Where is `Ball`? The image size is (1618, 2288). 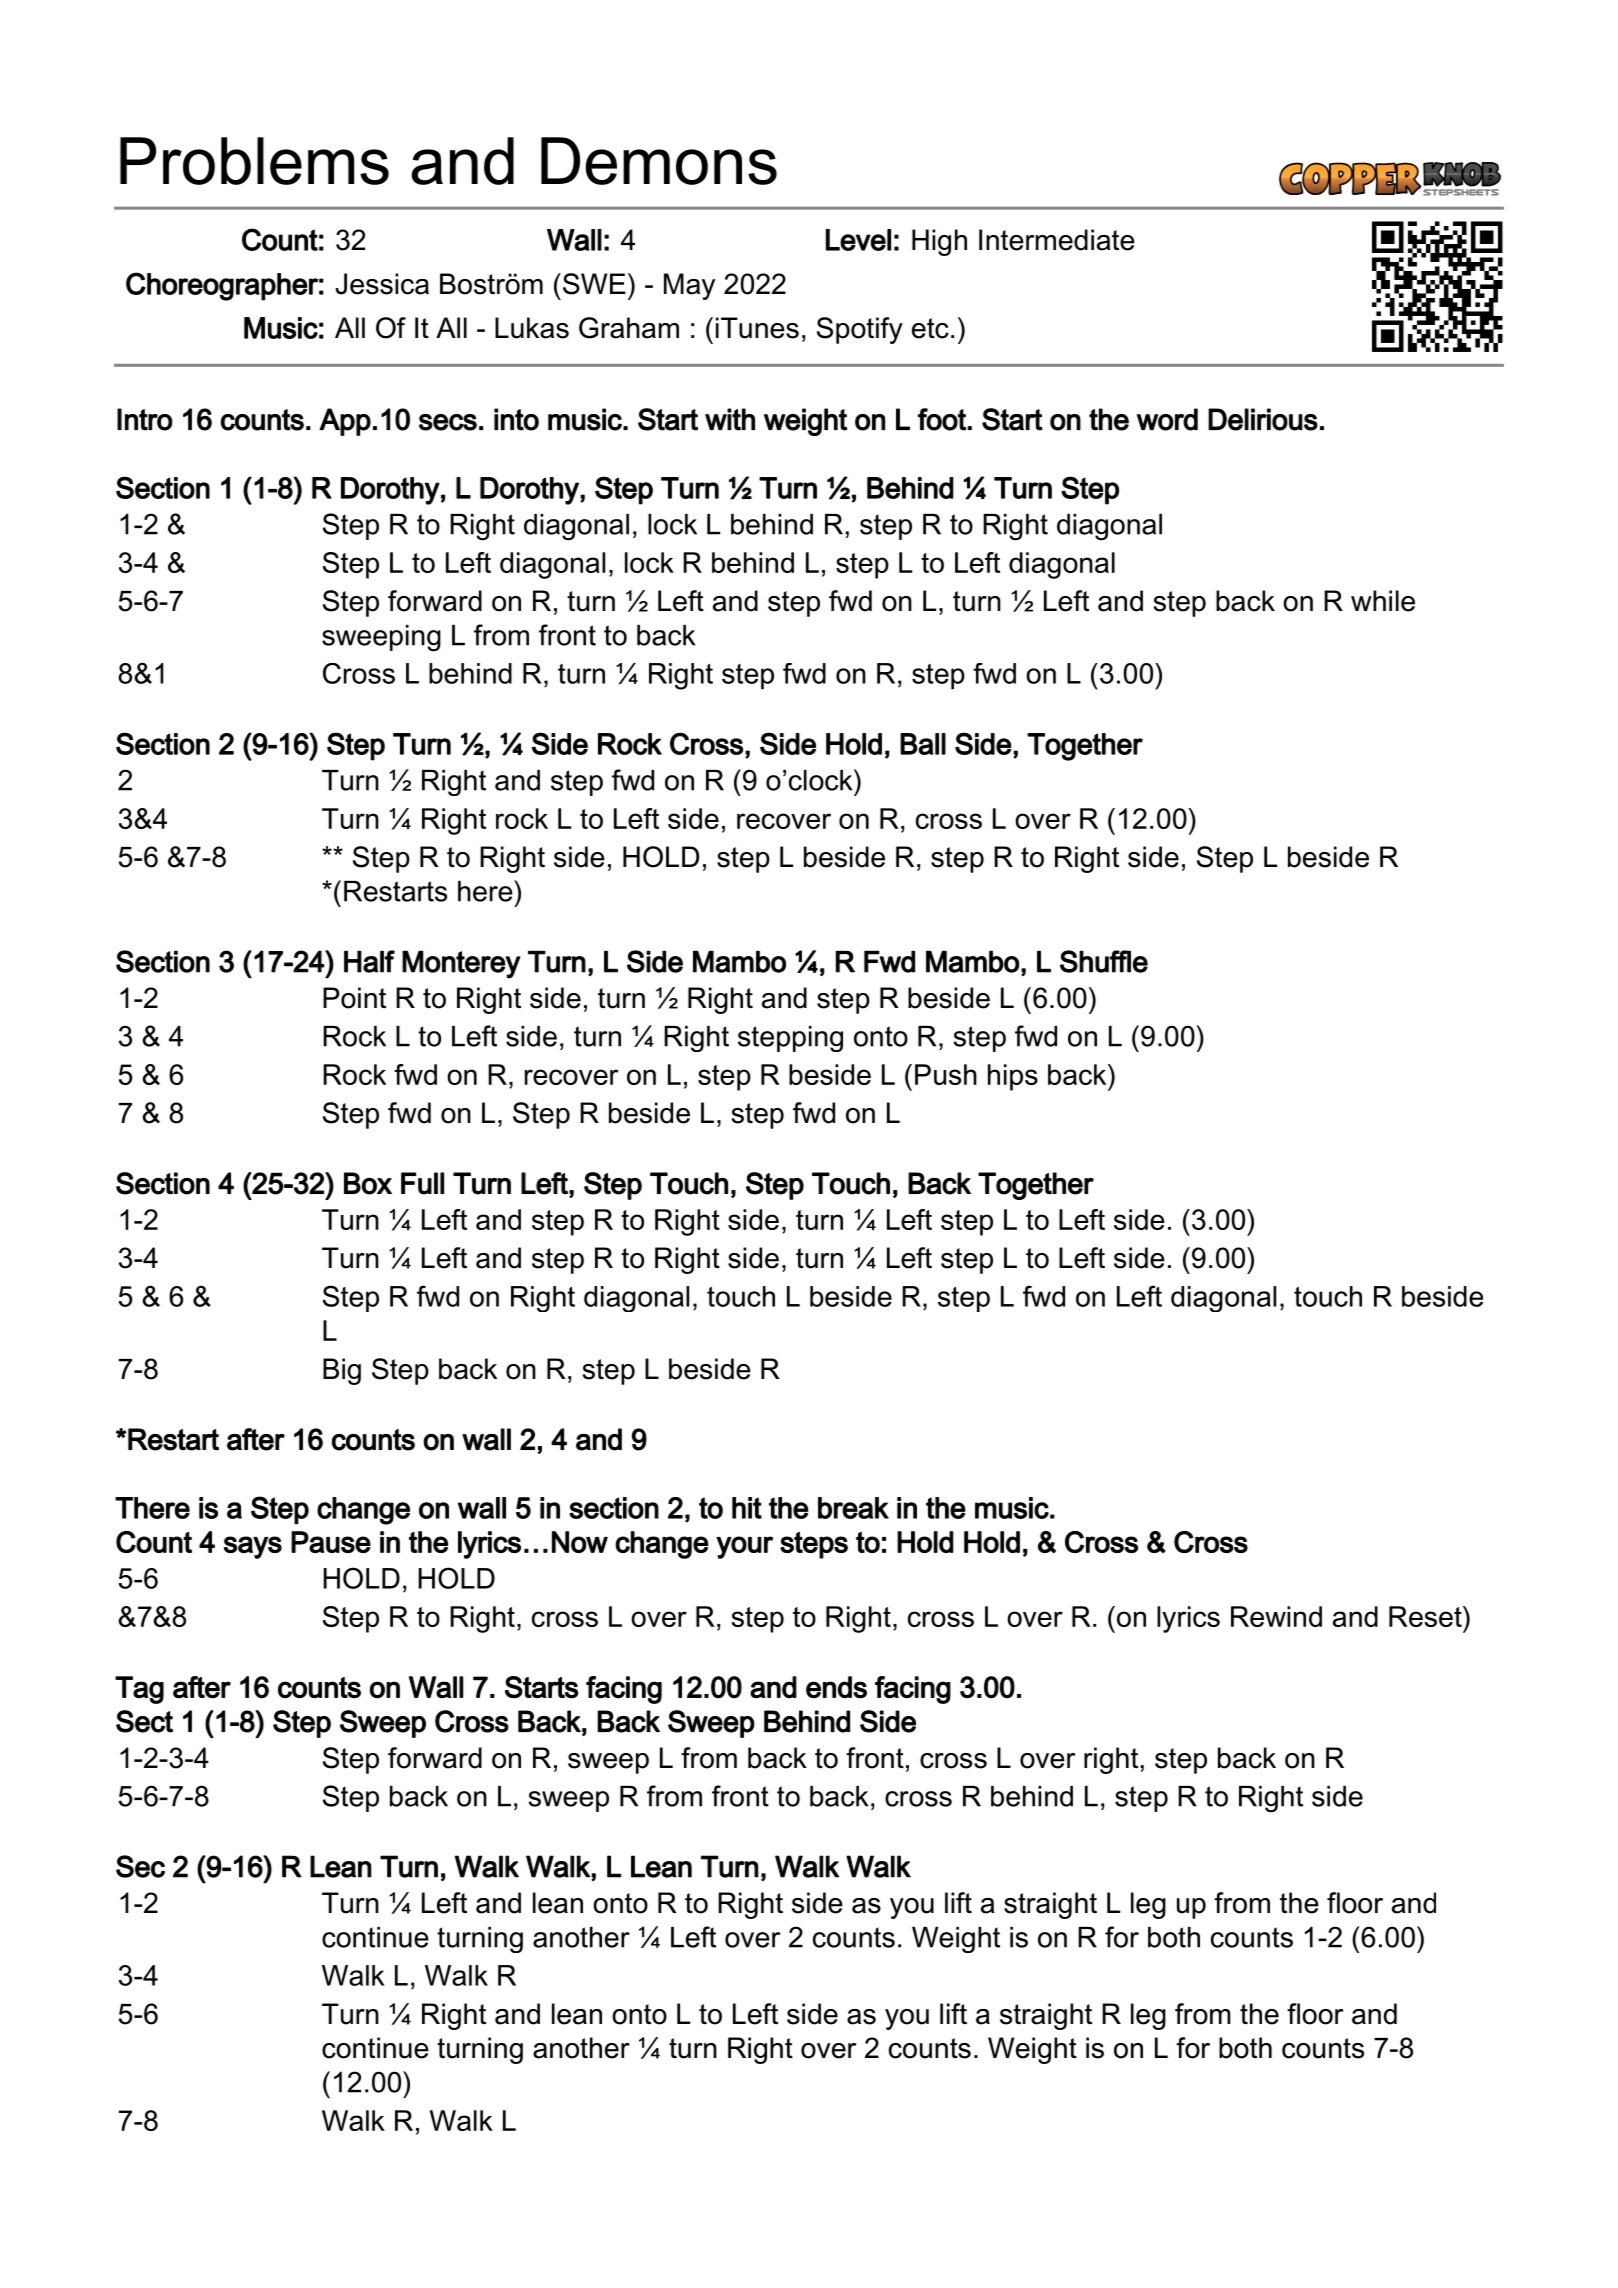 Ball is located at coordinates (923, 744).
